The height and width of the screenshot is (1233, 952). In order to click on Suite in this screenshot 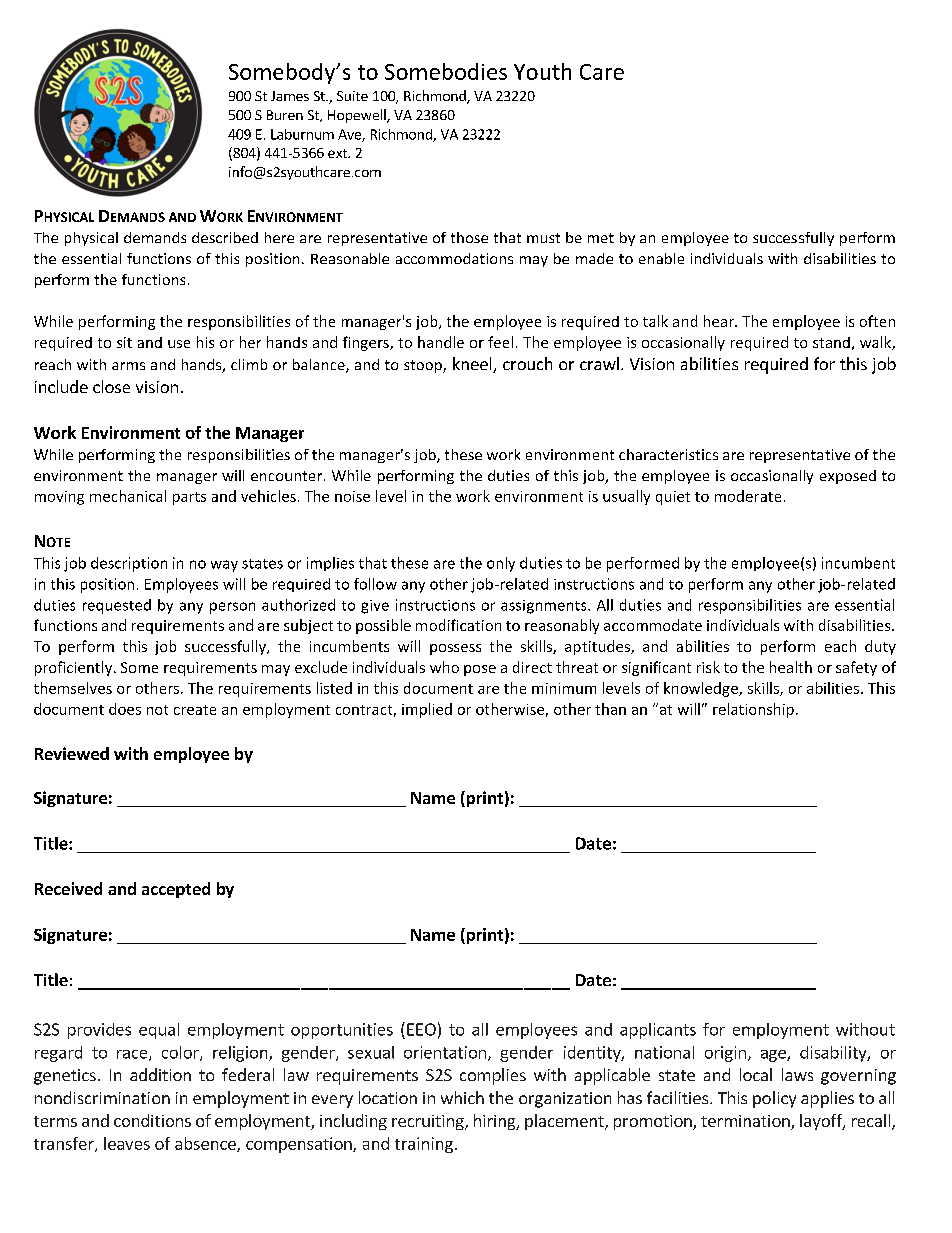, I will do `click(352, 96)`.
